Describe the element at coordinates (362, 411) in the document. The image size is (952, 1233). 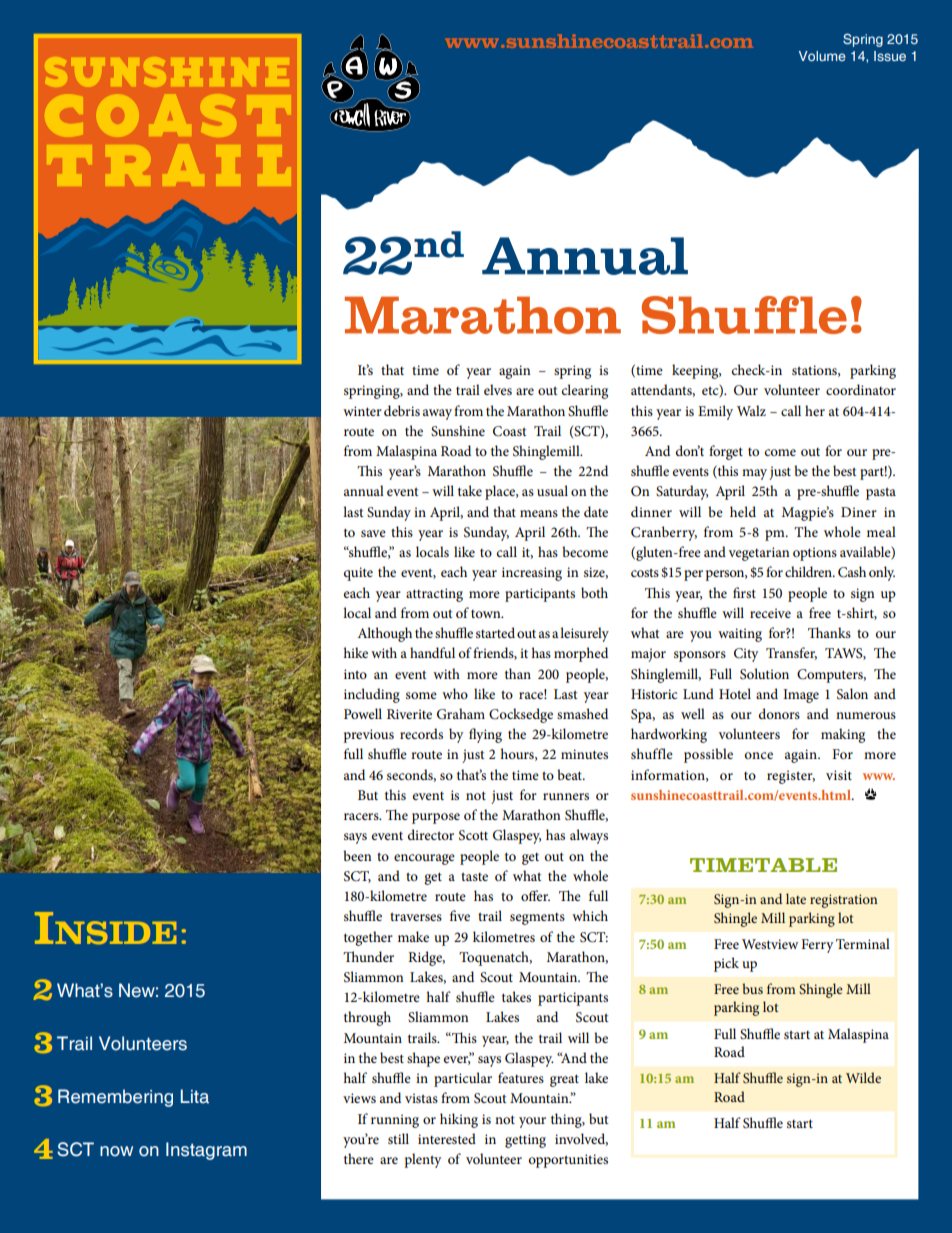
I see `winter` at that location.
